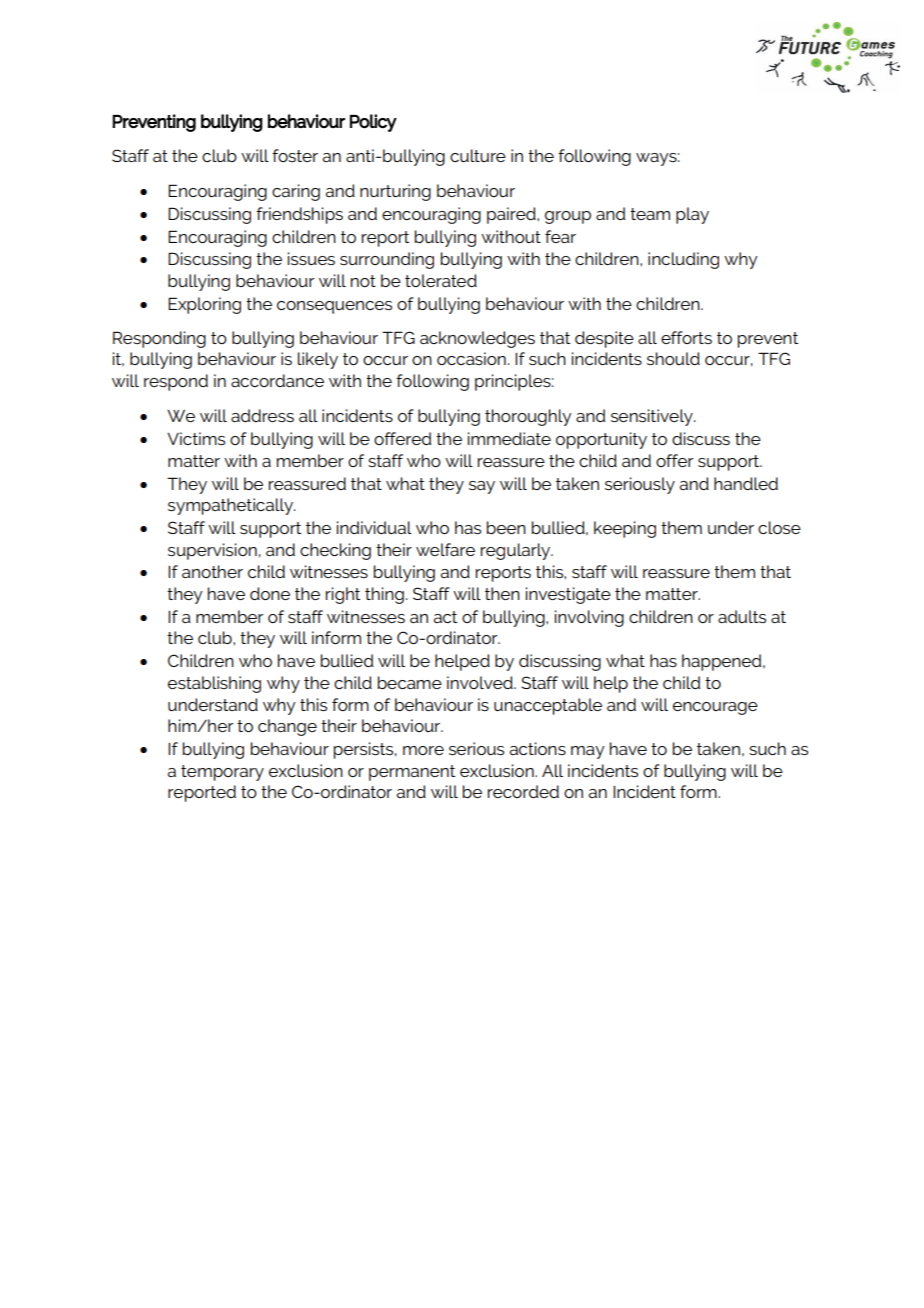 The height and width of the screenshot is (1308, 924). What do you see at coordinates (295, 155) in the screenshot?
I see `foster` at bounding box center [295, 155].
